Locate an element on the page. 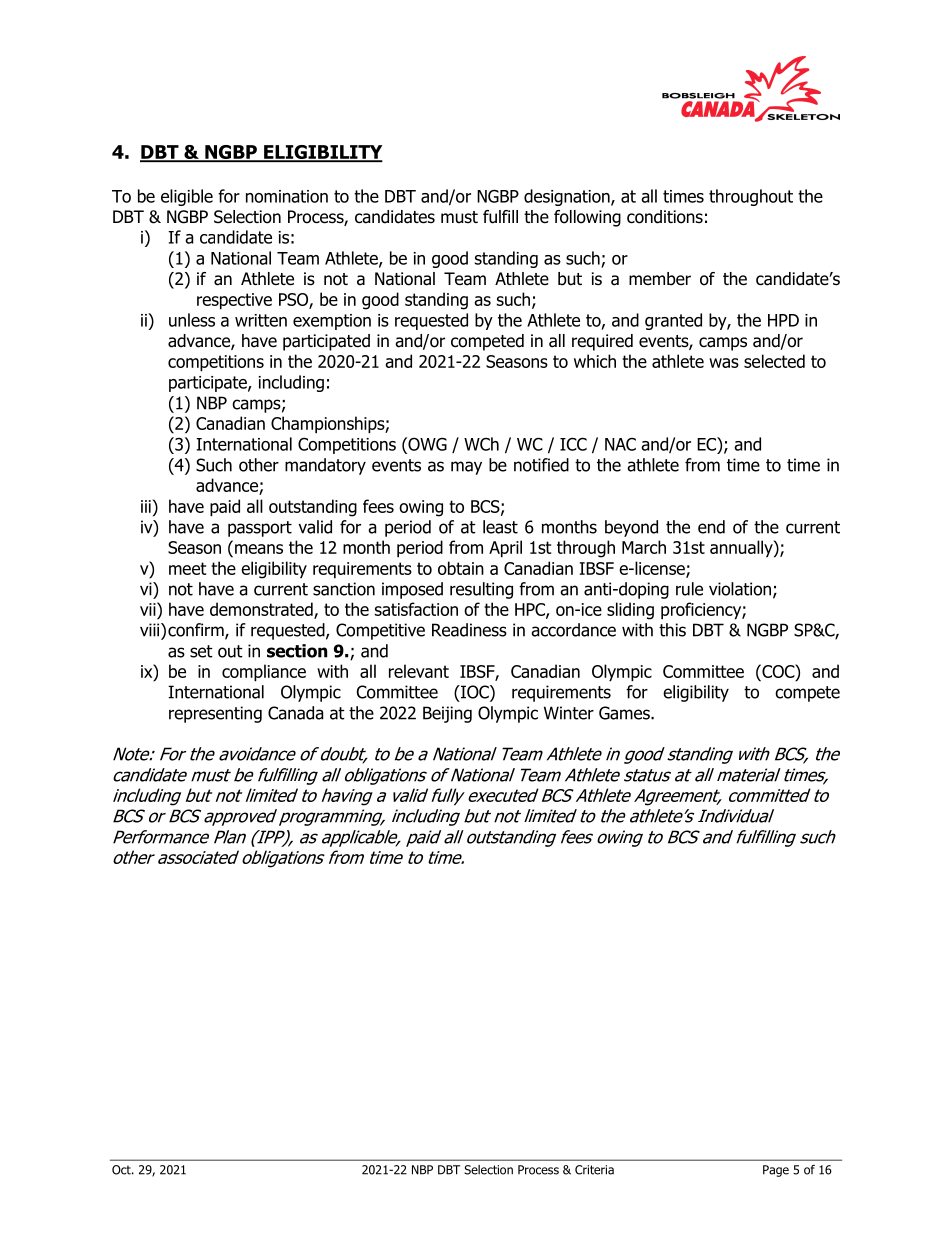  nomination is located at coordinates (287, 196).
